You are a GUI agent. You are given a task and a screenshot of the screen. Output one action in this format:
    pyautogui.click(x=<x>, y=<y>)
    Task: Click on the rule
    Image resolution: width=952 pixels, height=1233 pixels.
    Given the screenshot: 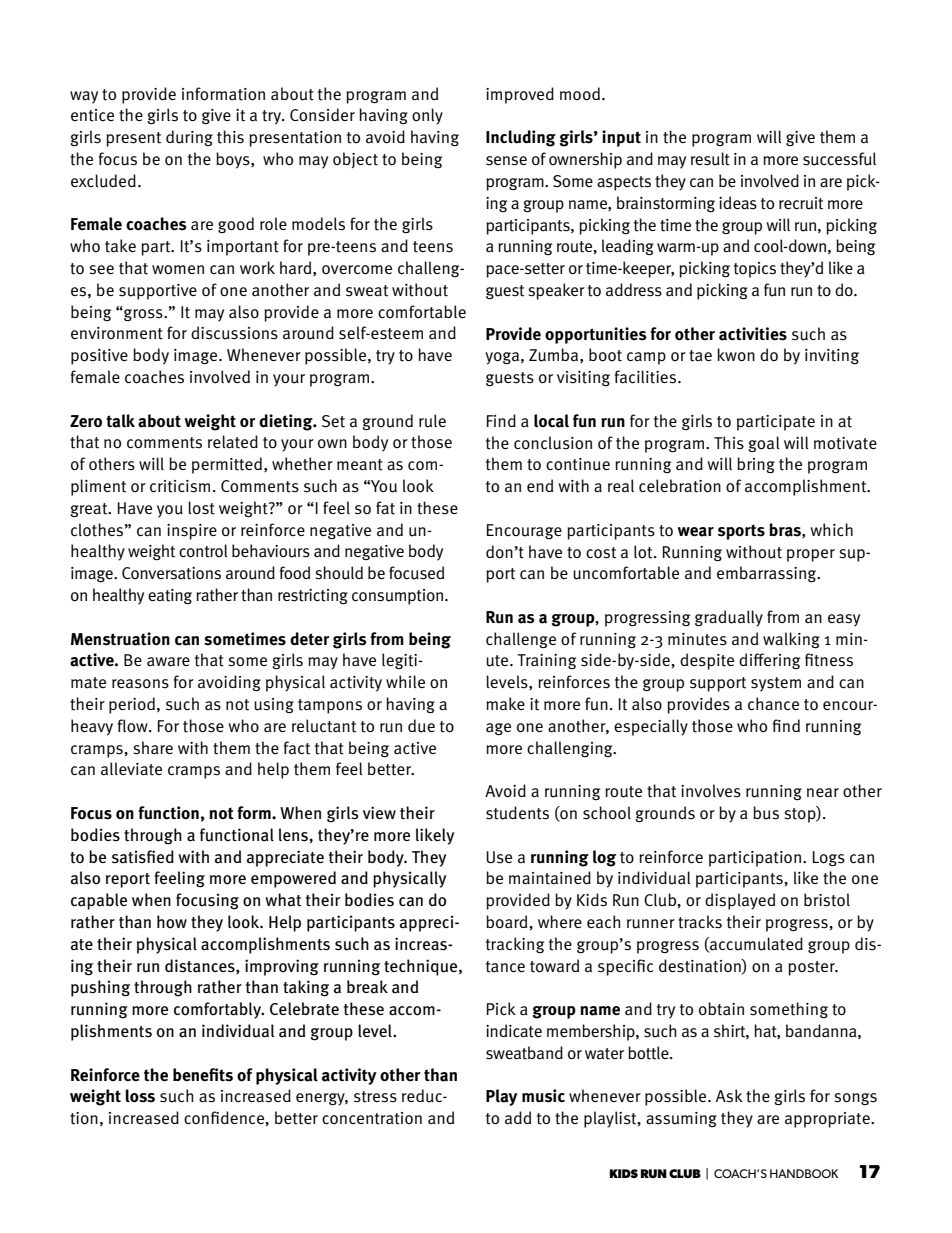 What is the action you would take?
    pyautogui.click(x=432, y=421)
